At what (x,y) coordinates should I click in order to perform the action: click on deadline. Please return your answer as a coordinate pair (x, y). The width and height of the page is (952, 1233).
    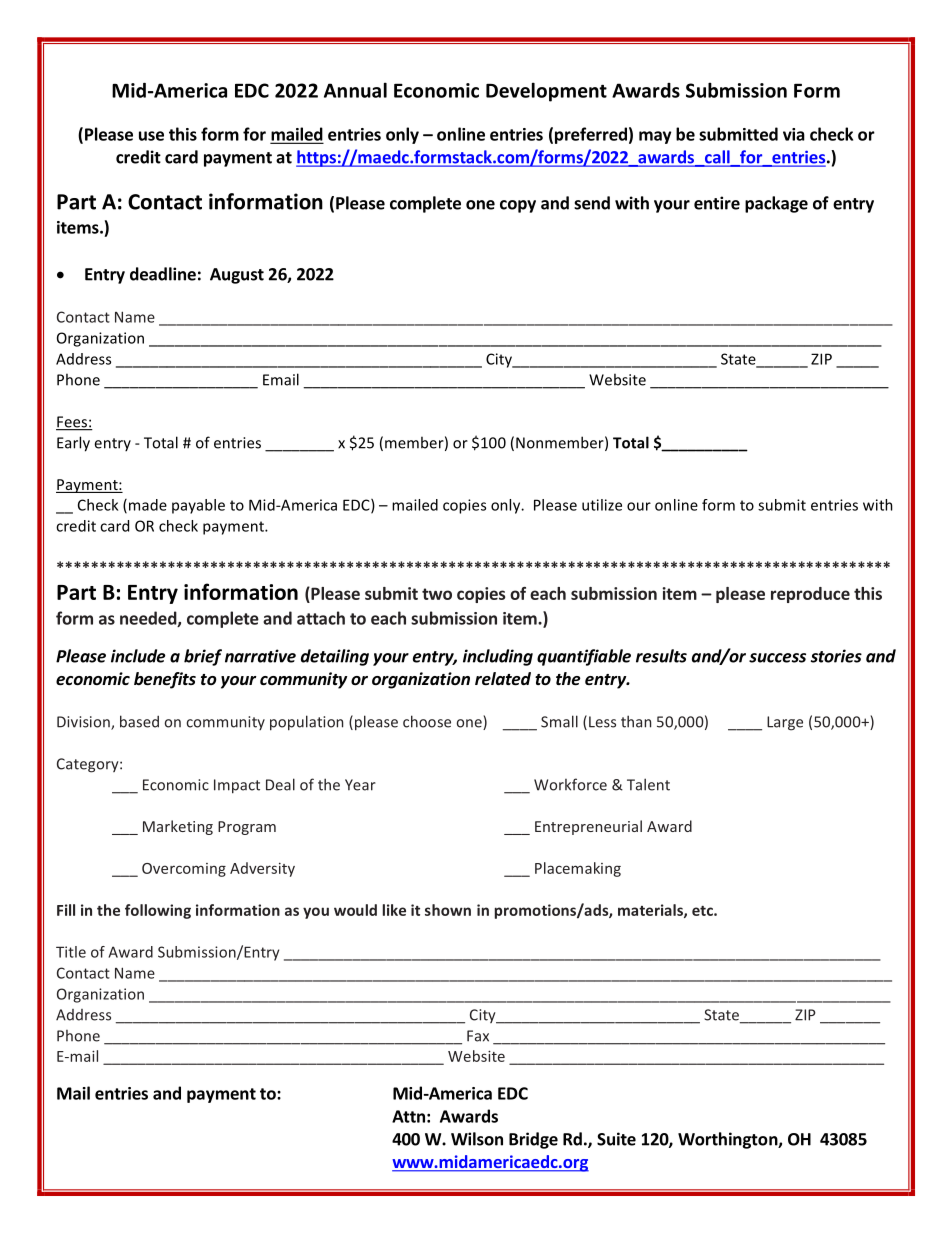
    Looking at the image, I should click on (163, 274).
